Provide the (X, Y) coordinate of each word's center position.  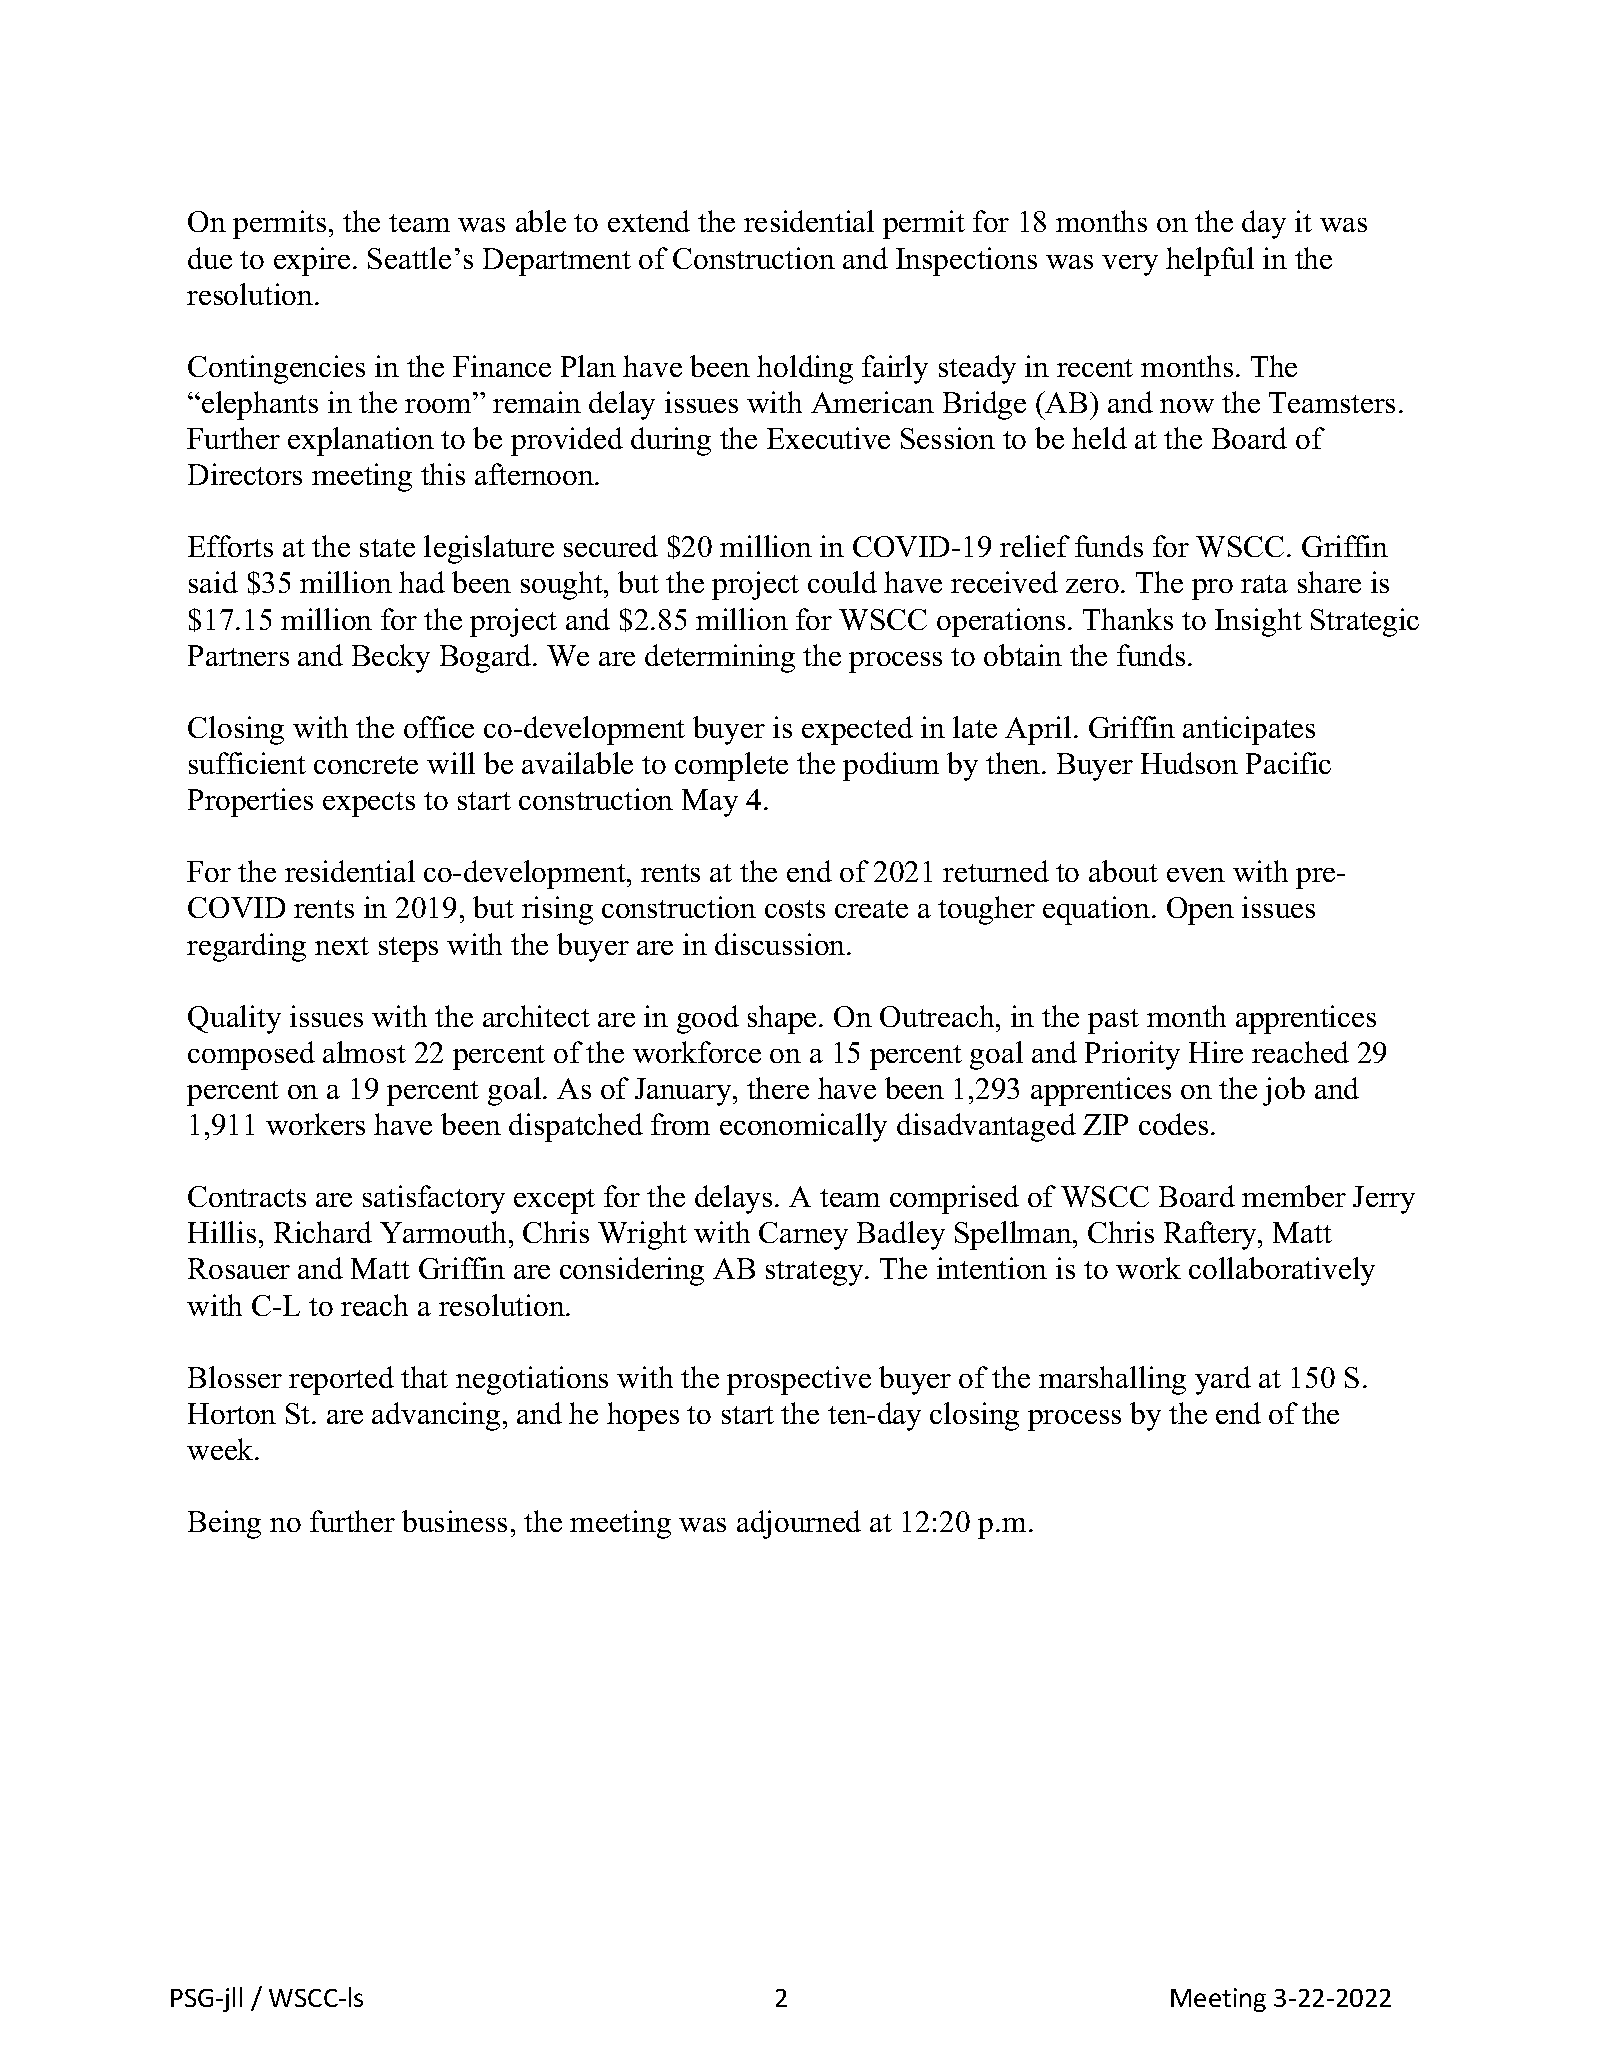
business (454, 1521)
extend (649, 221)
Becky (391, 658)
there (778, 1088)
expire (312, 261)
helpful (1210, 261)
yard (1223, 1380)
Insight (1258, 622)
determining (720, 658)
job (1284, 1091)
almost (364, 1052)
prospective (799, 1380)
